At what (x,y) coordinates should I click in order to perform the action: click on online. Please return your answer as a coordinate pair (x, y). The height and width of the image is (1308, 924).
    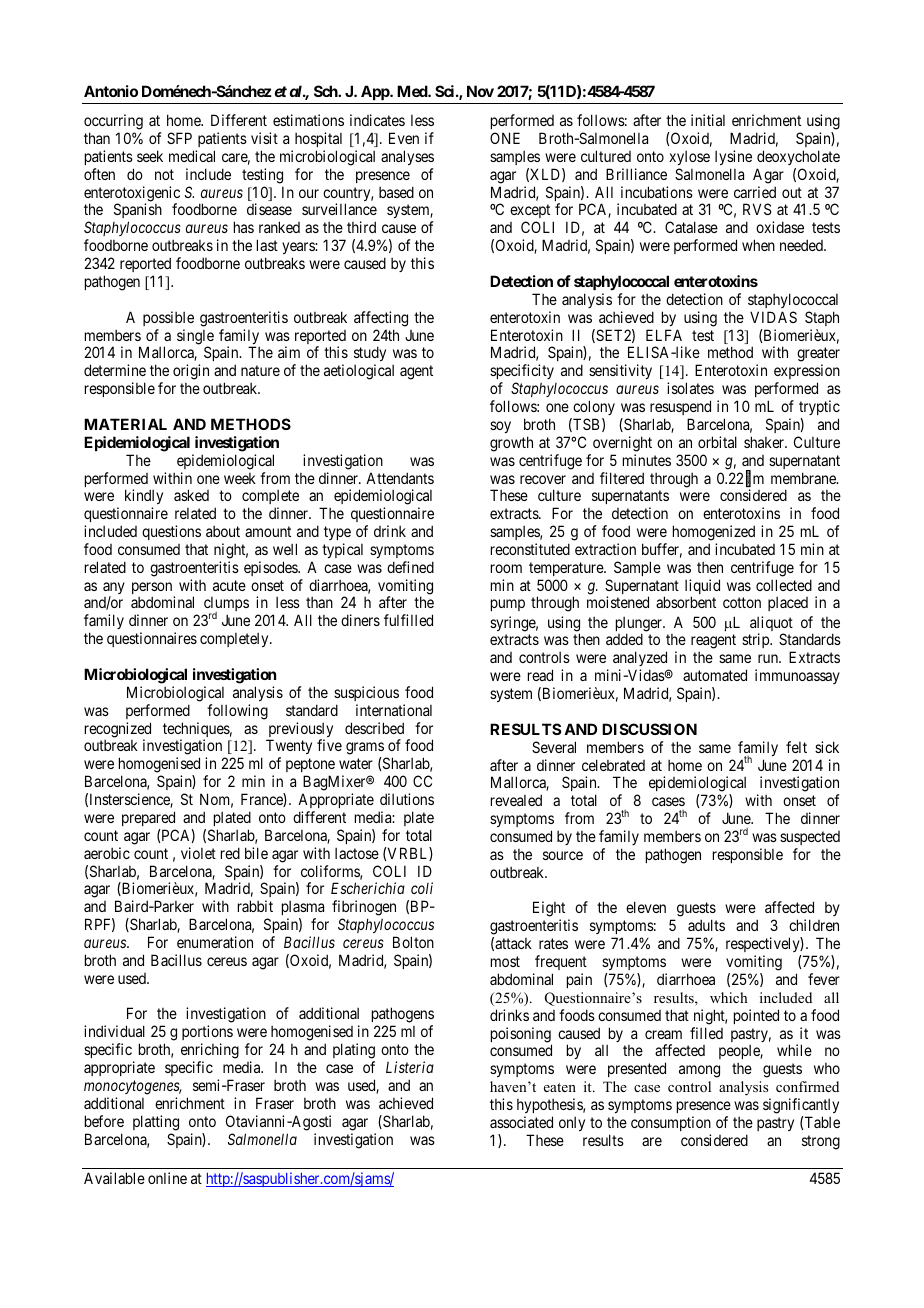
    Looking at the image, I should click on (167, 1178).
